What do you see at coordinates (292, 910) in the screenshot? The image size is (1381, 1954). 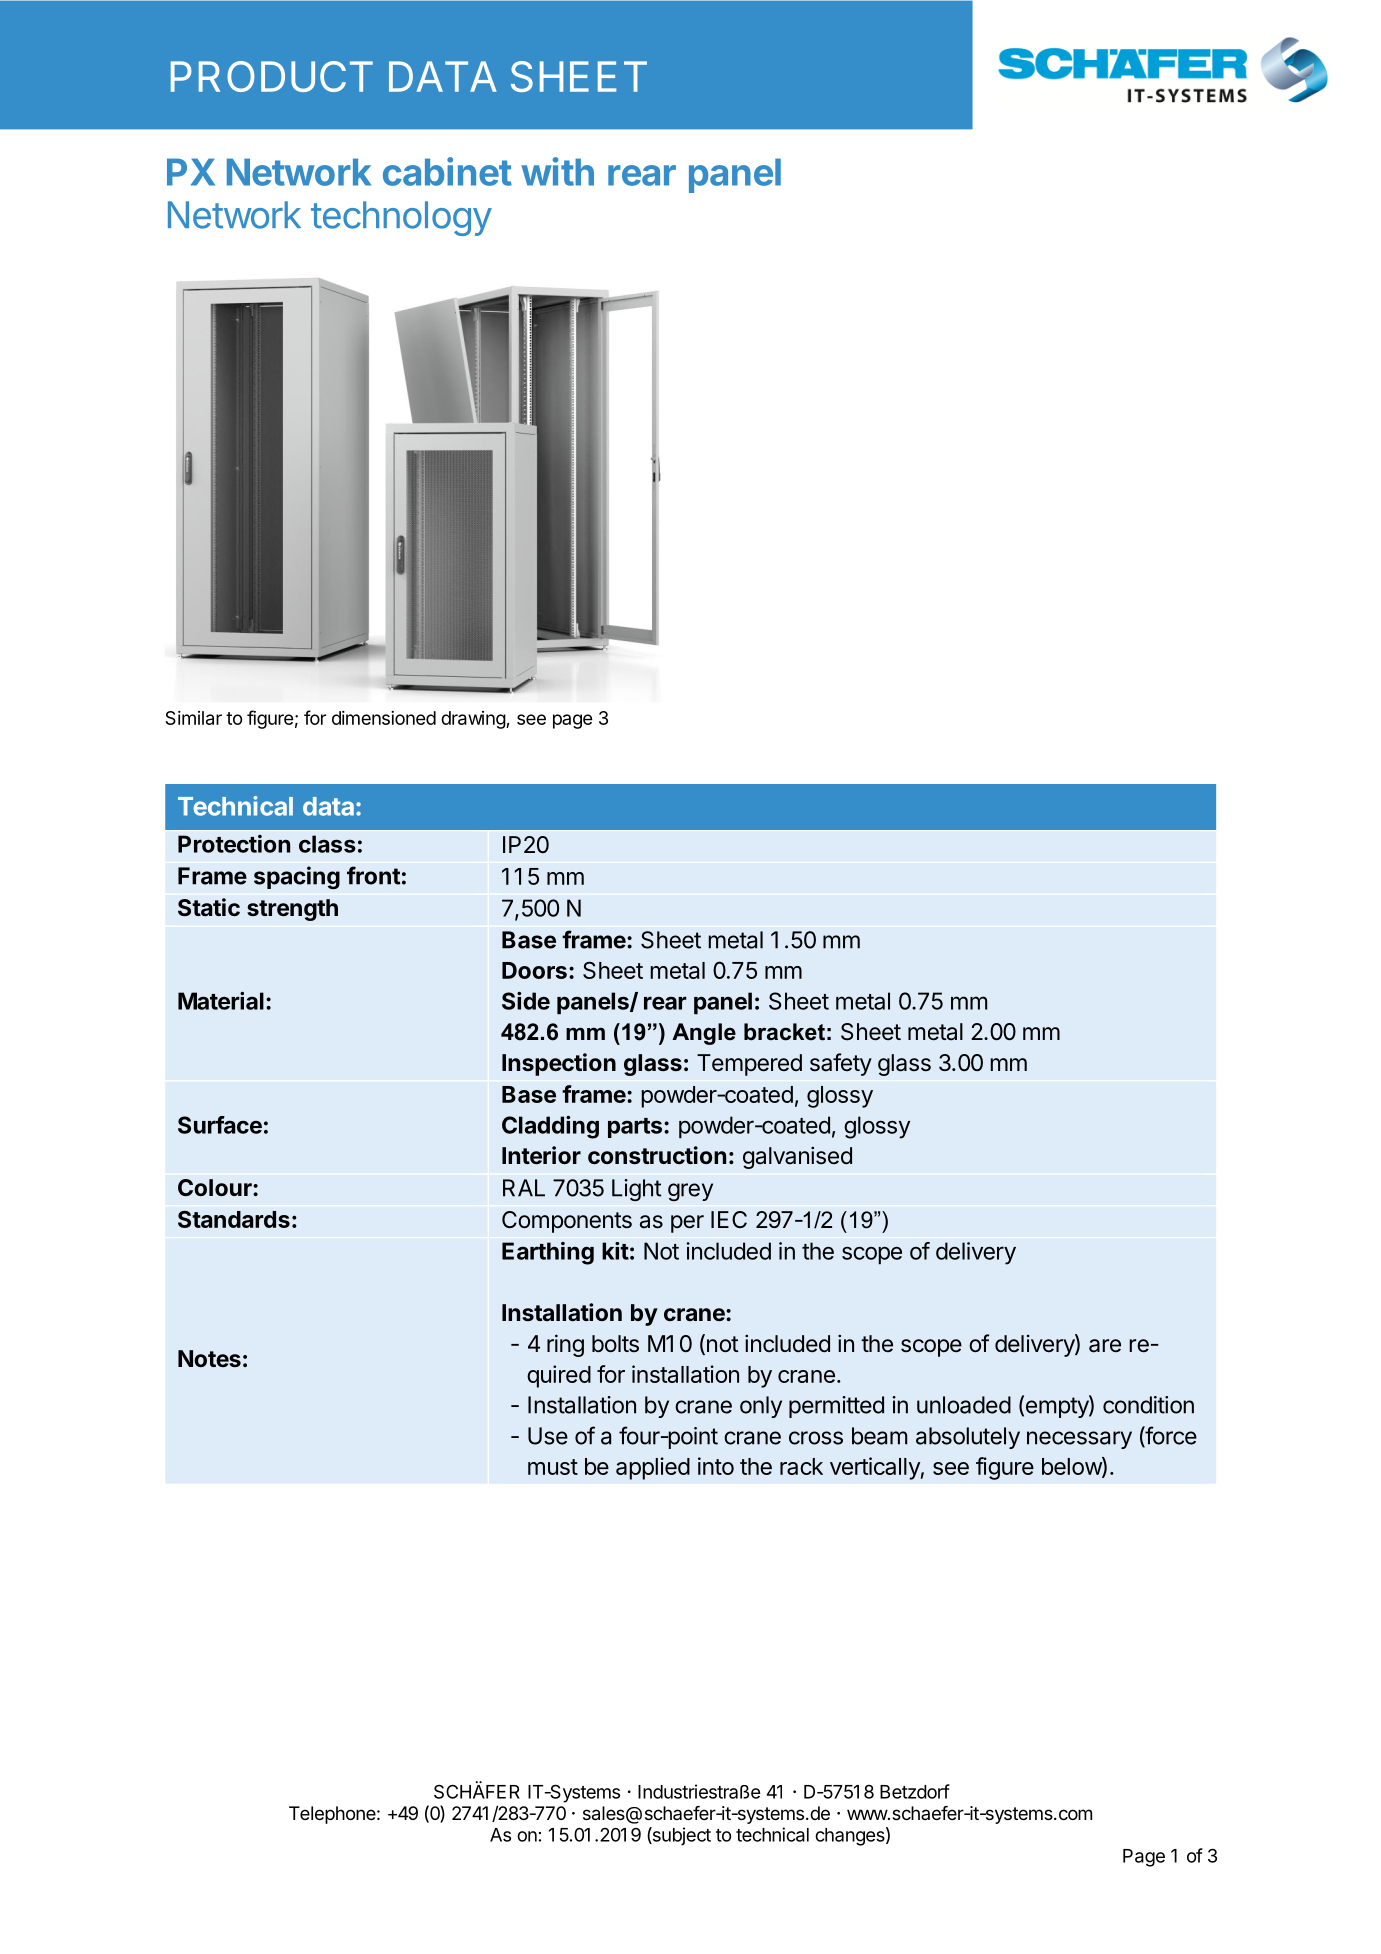 I see `strength` at bounding box center [292, 910].
